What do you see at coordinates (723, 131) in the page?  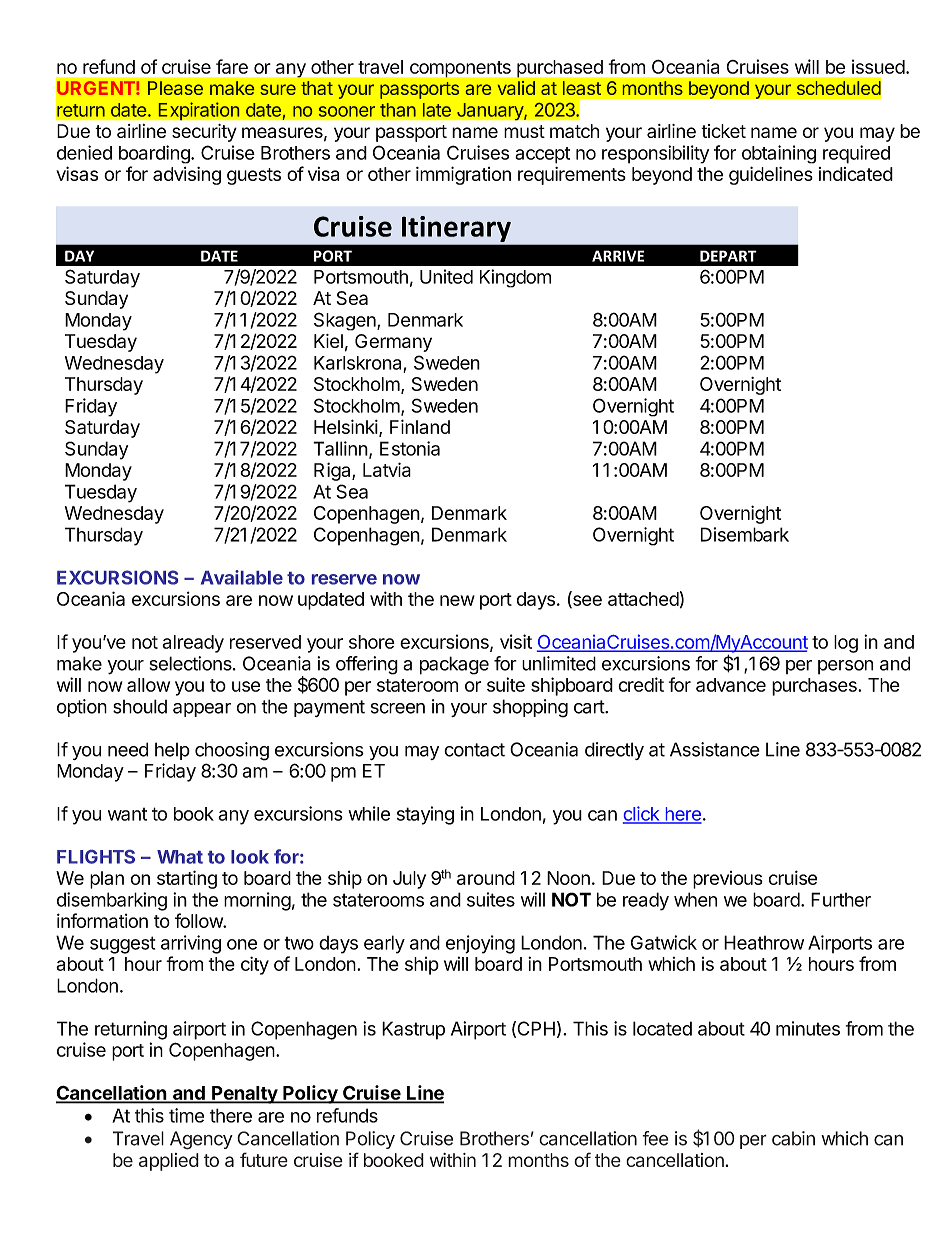 I see `ticket` at bounding box center [723, 131].
